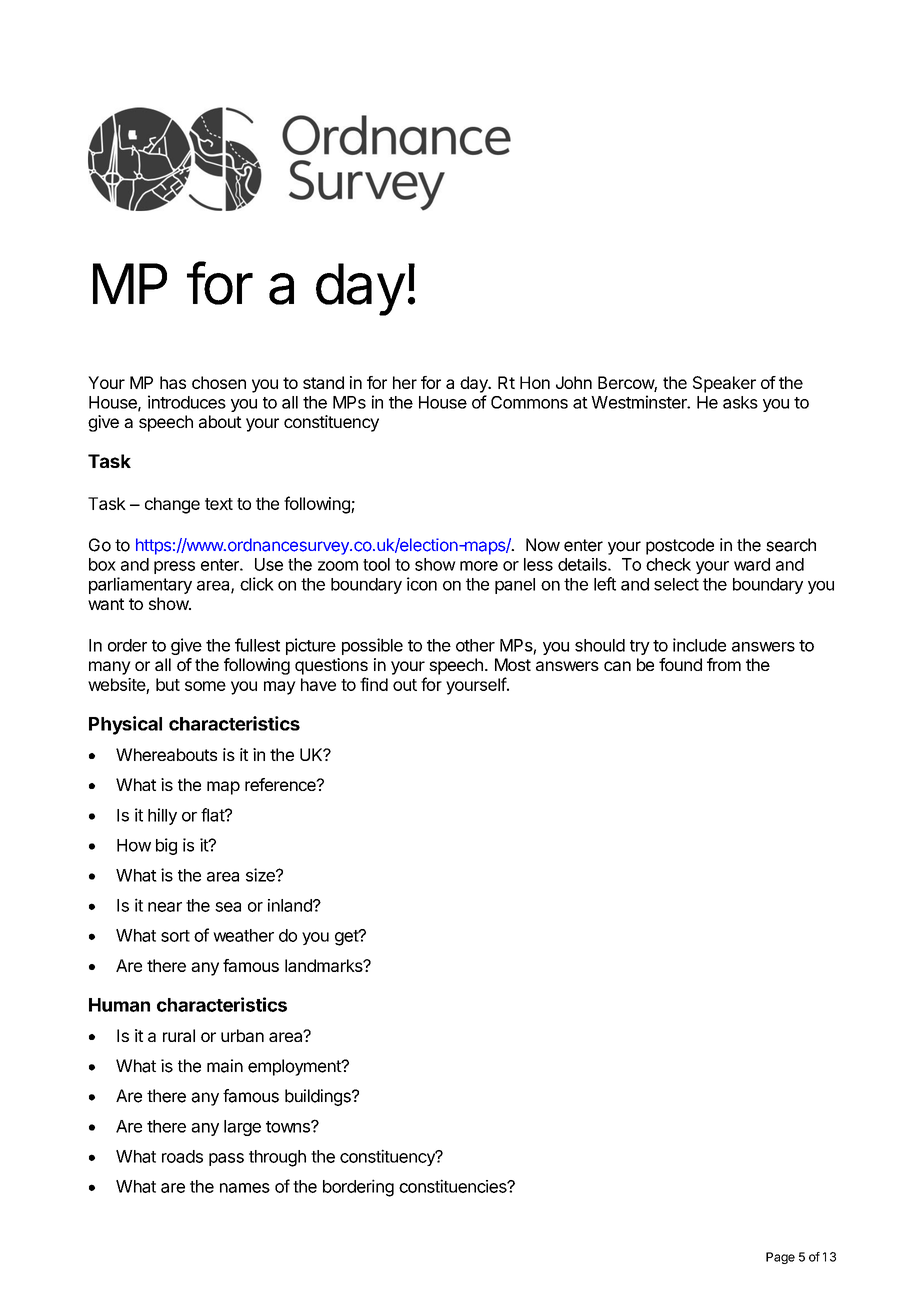 Image resolution: width=924 pixels, height=1308 pixels. What do you see at coordinates (162, 816) in the screenshot?
I see `hilly` at bounding box center [162, 816].
